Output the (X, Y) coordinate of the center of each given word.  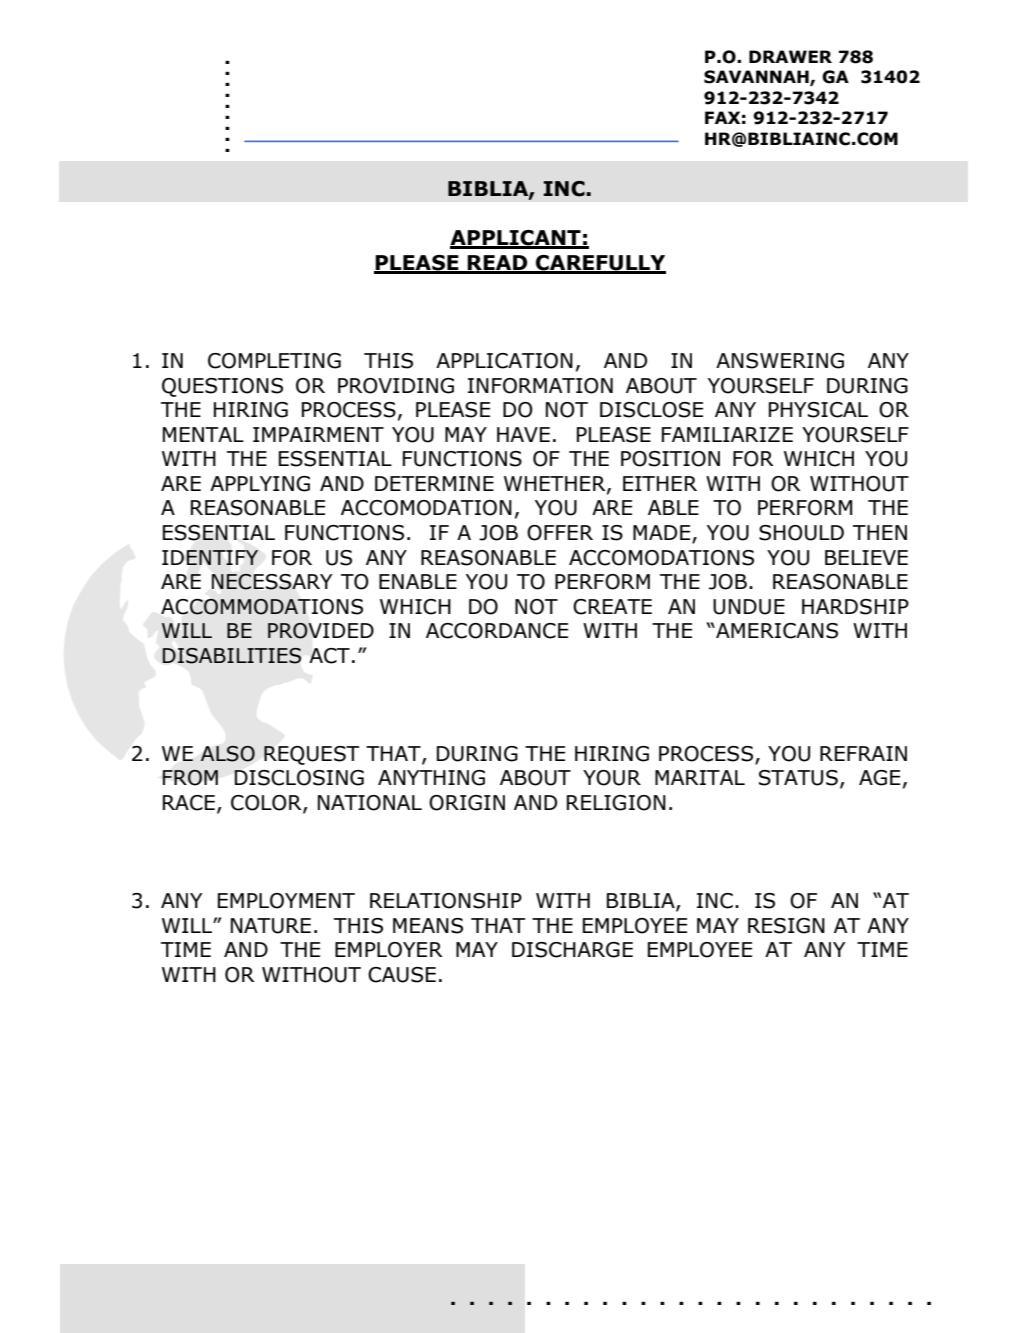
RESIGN (786, 926)
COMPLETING (274, 361)
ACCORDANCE (497, 631)
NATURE (271, 926)
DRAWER (790, 56)
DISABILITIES (232, 656)
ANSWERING (780, 361)
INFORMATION (540, 386)
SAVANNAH (757, 78)
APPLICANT (516, 239)
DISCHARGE (572, 950)
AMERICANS (776, 631)
